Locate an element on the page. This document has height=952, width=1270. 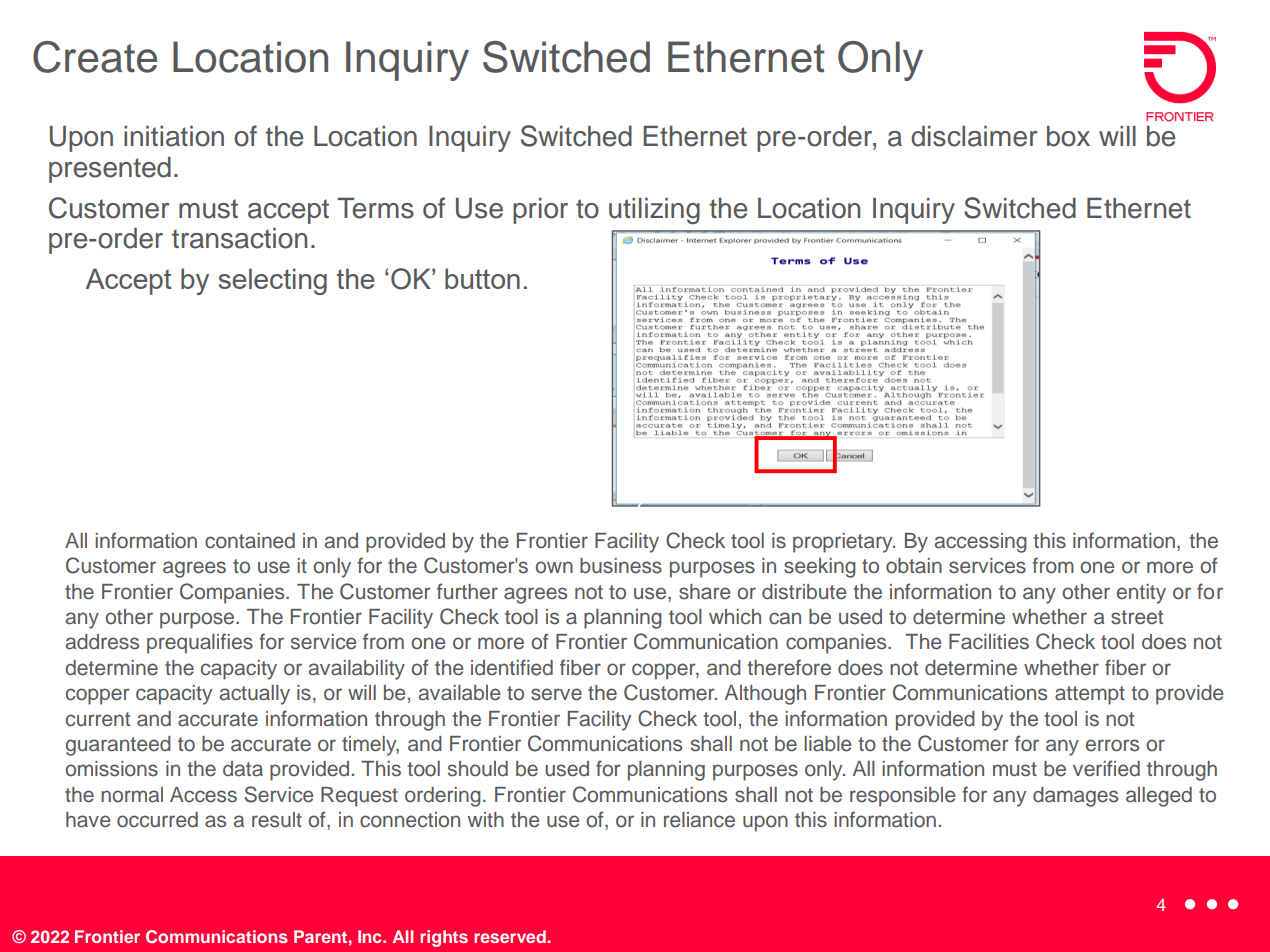
disclaimer is located at coordinates (974, 136).
